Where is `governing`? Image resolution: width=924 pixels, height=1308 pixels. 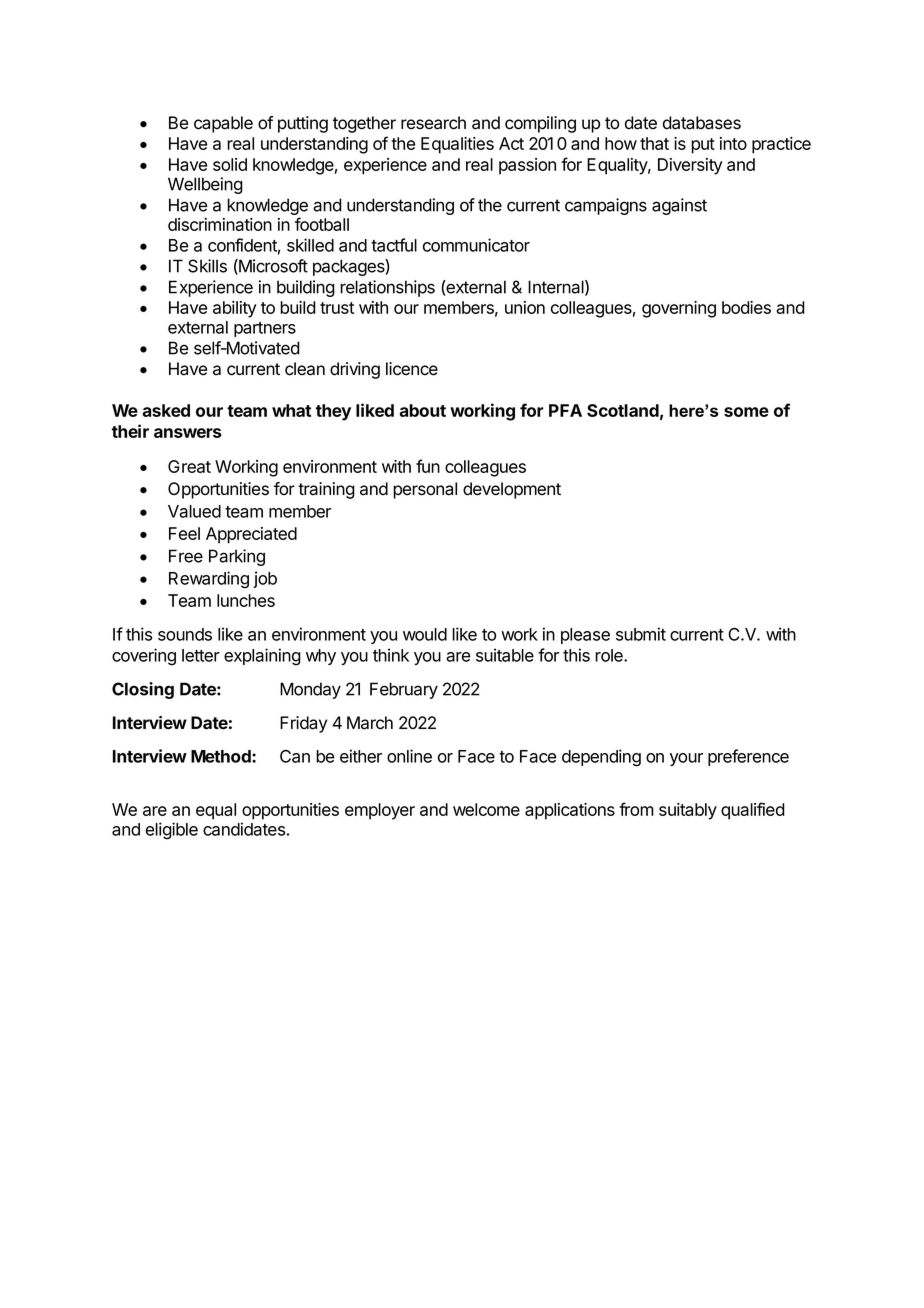 governing is located at coordinates (679, 309).
